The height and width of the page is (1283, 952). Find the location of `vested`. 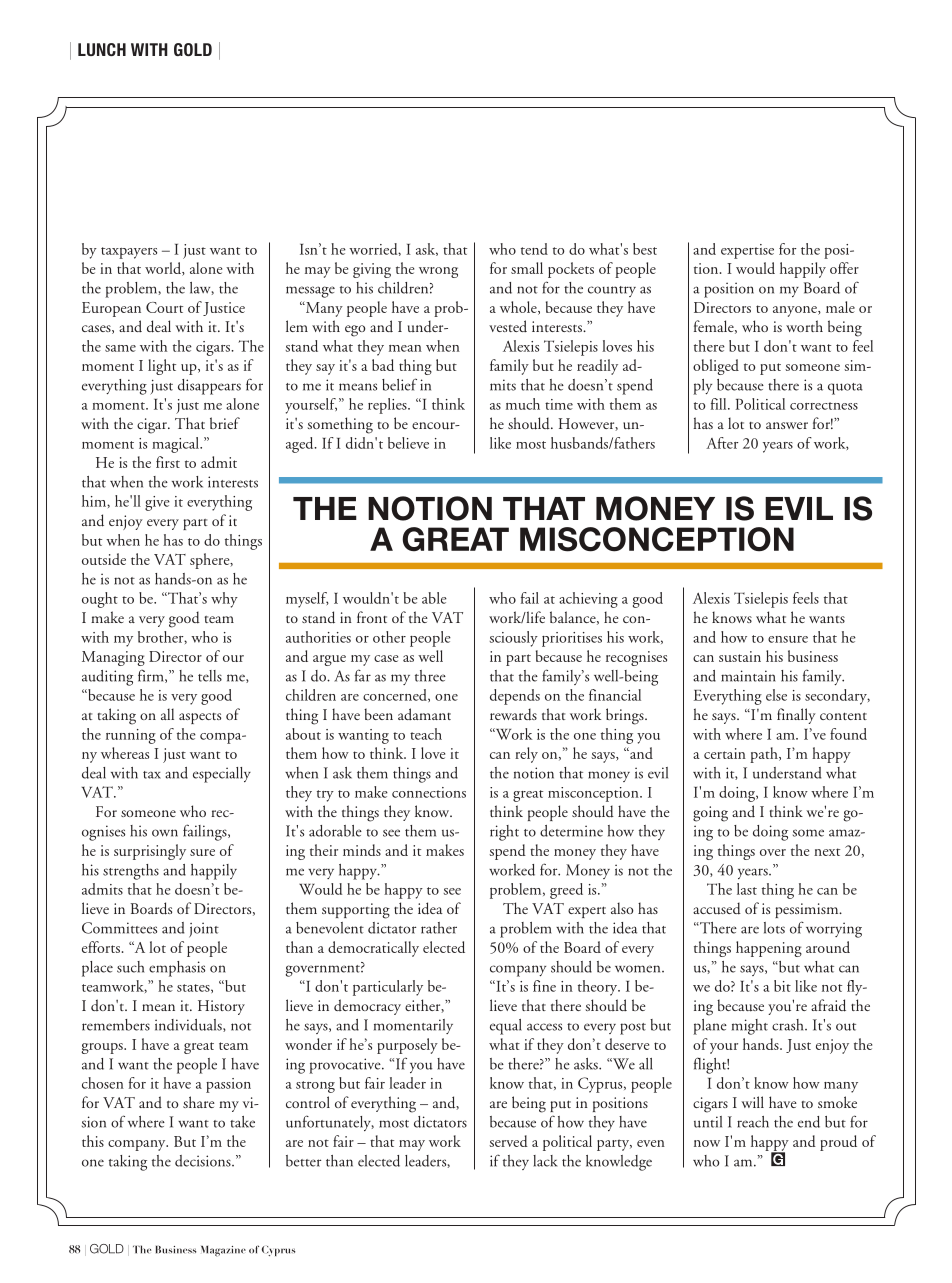

vested is located at coordinates (508, 326).
